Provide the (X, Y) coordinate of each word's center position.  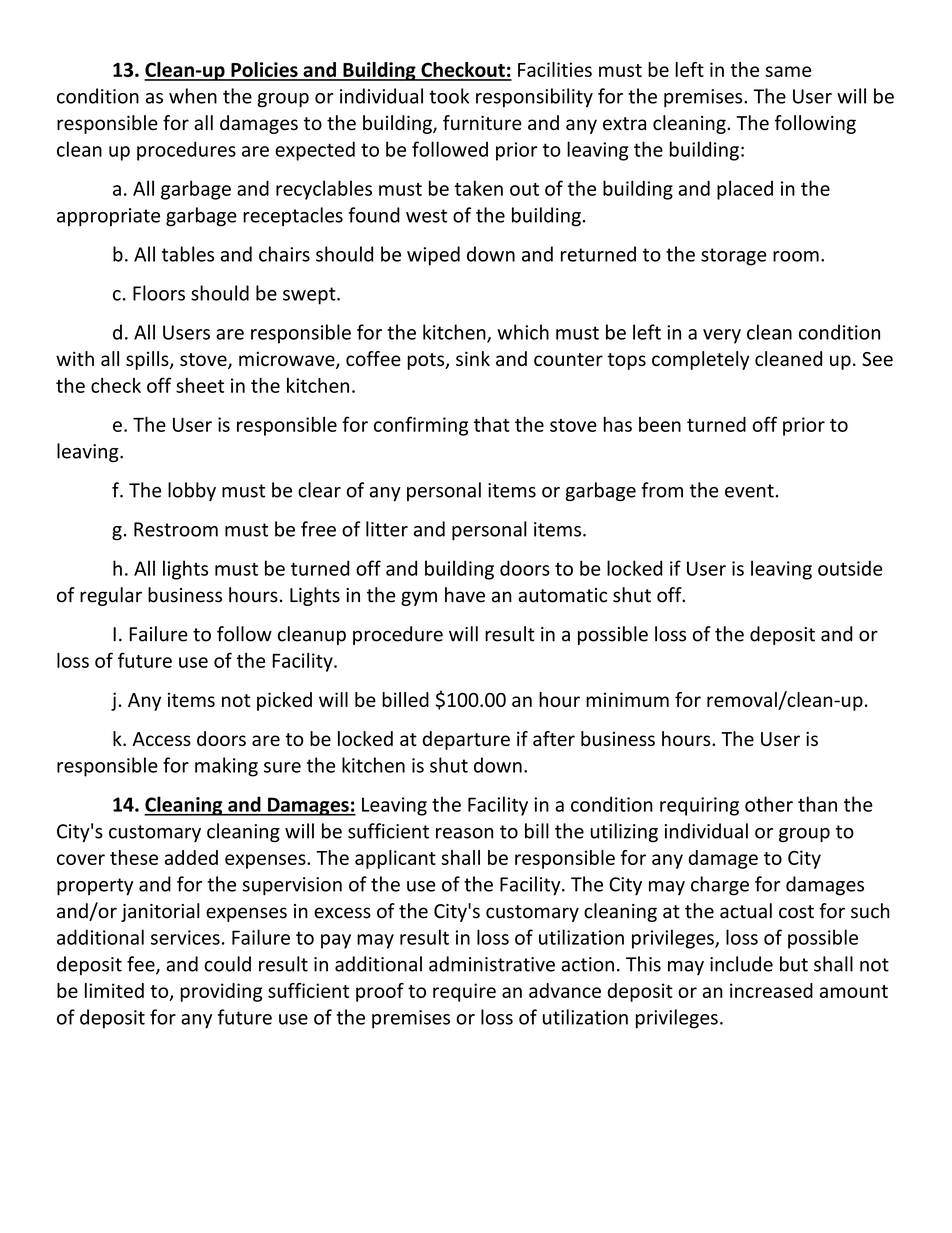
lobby (192, 491)
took (449, 96)
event (749, 491)
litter (387, 529)
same (788, 71)
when (193, 96)
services (185, 937)
